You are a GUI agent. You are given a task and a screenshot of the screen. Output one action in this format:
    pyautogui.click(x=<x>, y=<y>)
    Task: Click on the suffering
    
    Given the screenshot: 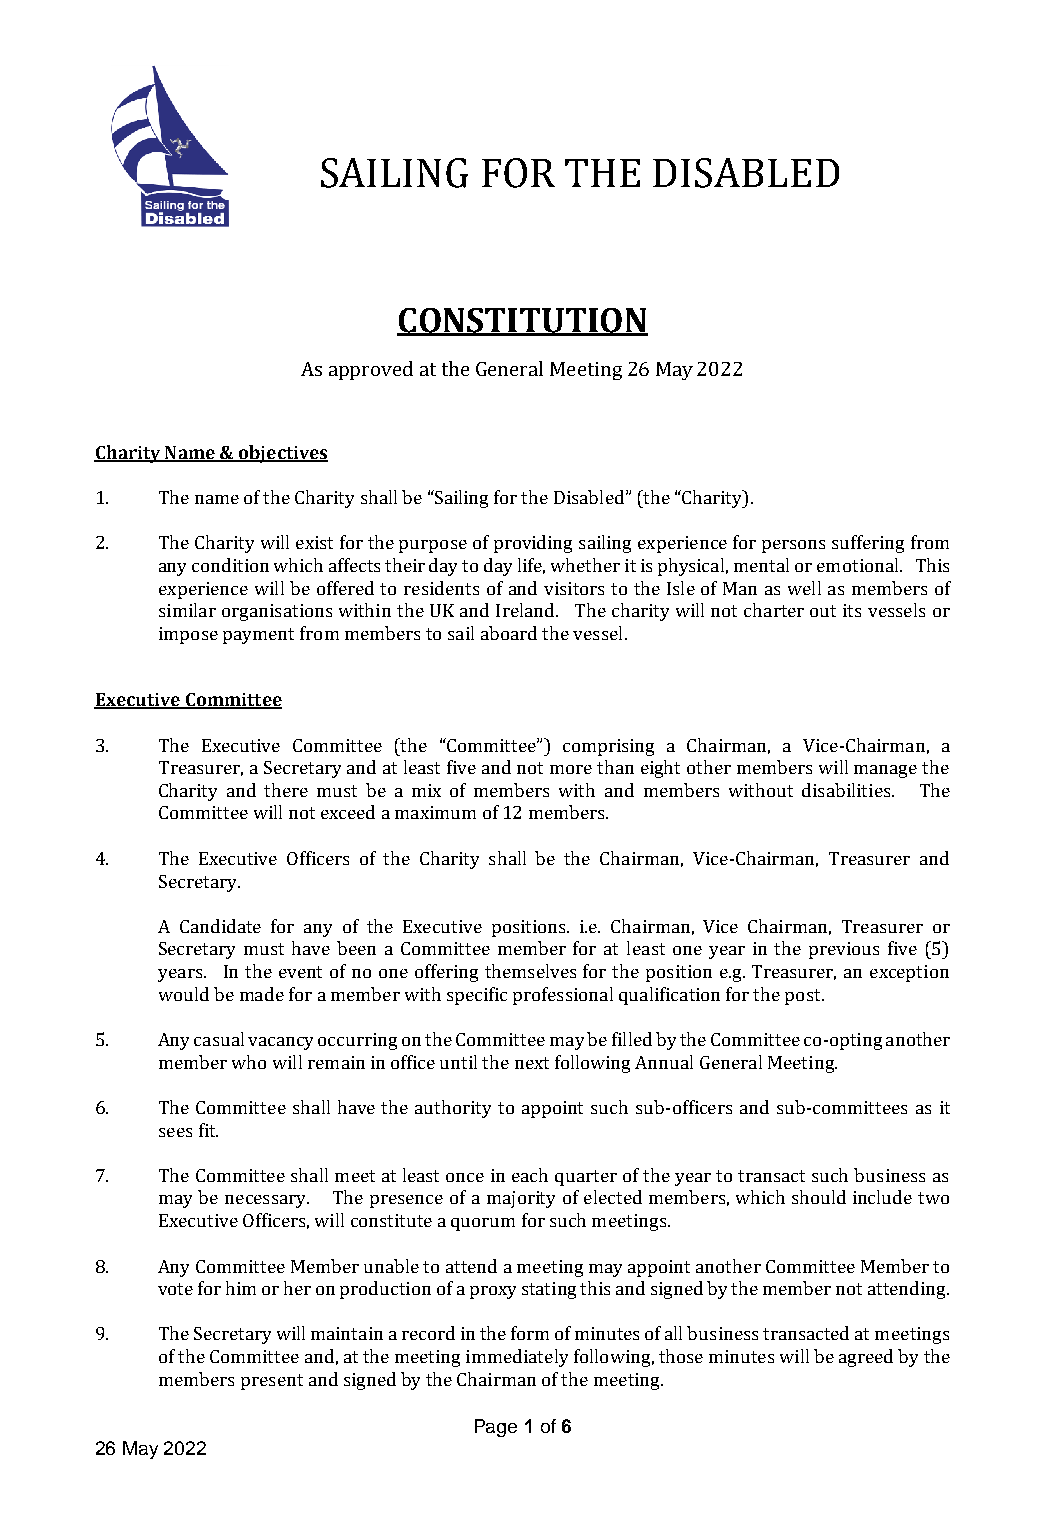 What is the action you would take?
    pyautogui.click(x=868, y=544)
